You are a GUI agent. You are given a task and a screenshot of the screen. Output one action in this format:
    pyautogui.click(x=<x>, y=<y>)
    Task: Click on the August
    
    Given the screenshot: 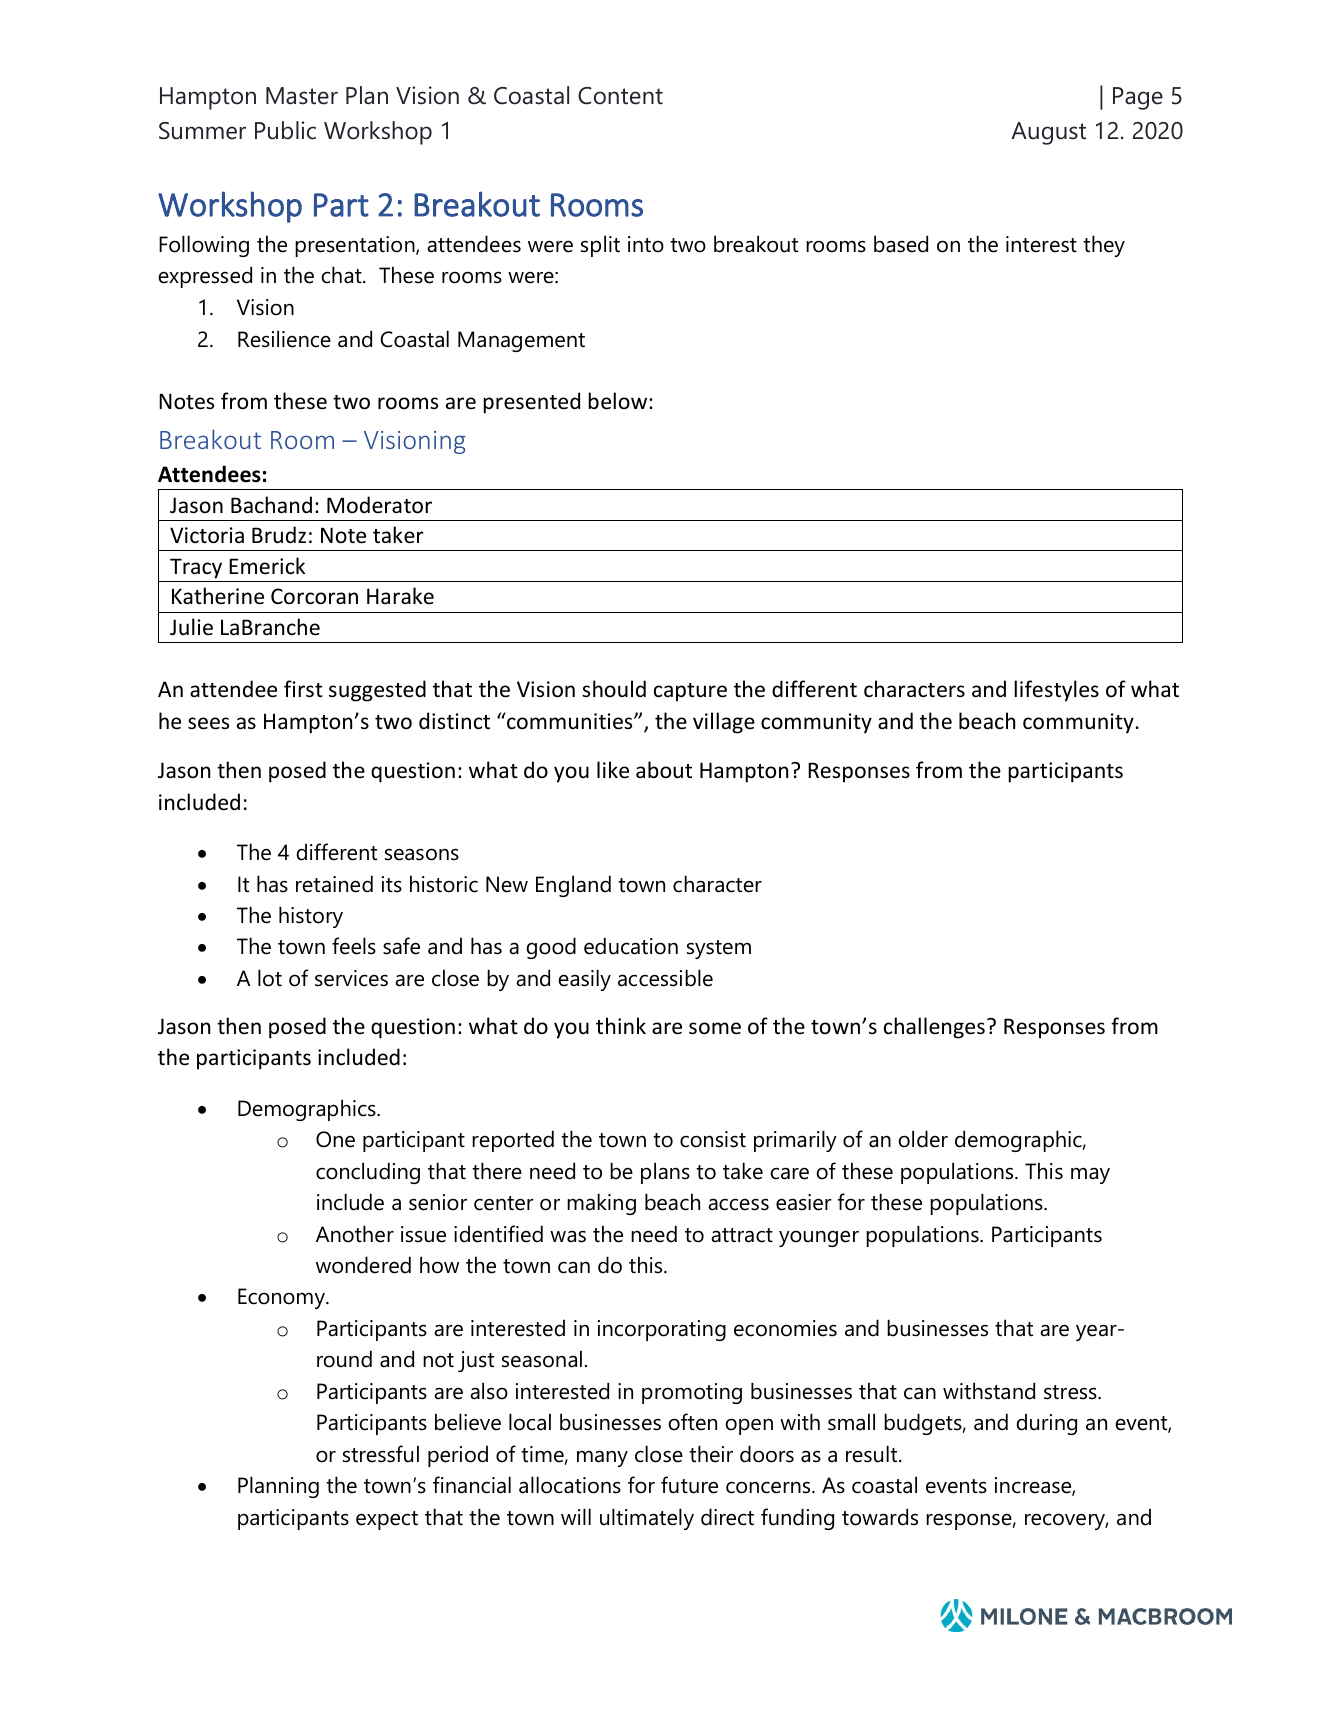 What is the action you would take?
    pyautogui.click(x=1048, y=133)
